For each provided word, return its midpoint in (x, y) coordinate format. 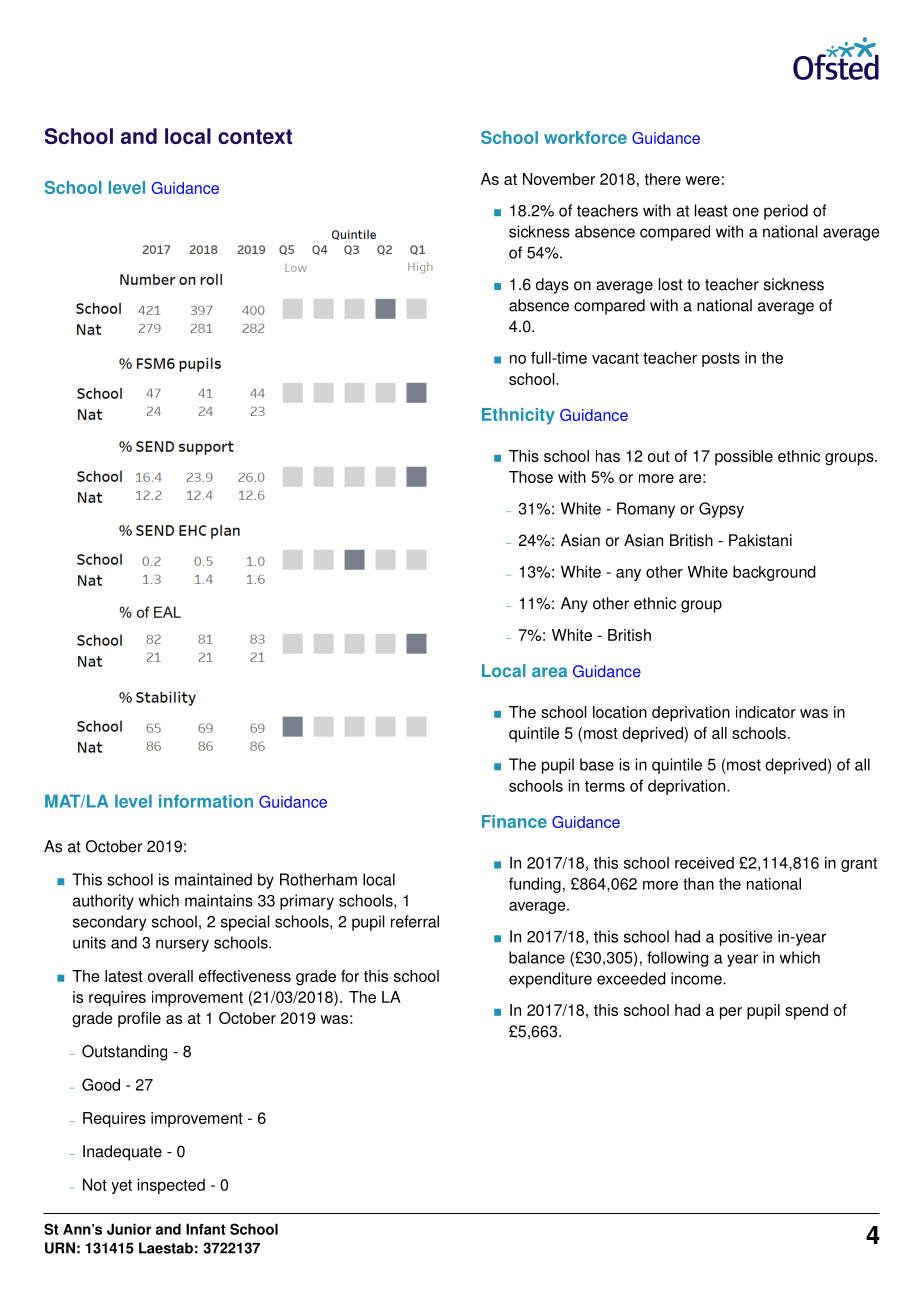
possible (744, 457)
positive (746, 938)
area (549, 672)
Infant (205, 1229)
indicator (766, 712)
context (255, 136)
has (608, 456)
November (559, 179)
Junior (129, 1229)
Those (531, 477)
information (206, 801)
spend (806, 1012)
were (702, 180)
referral (415, 921)
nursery (182, 945)
